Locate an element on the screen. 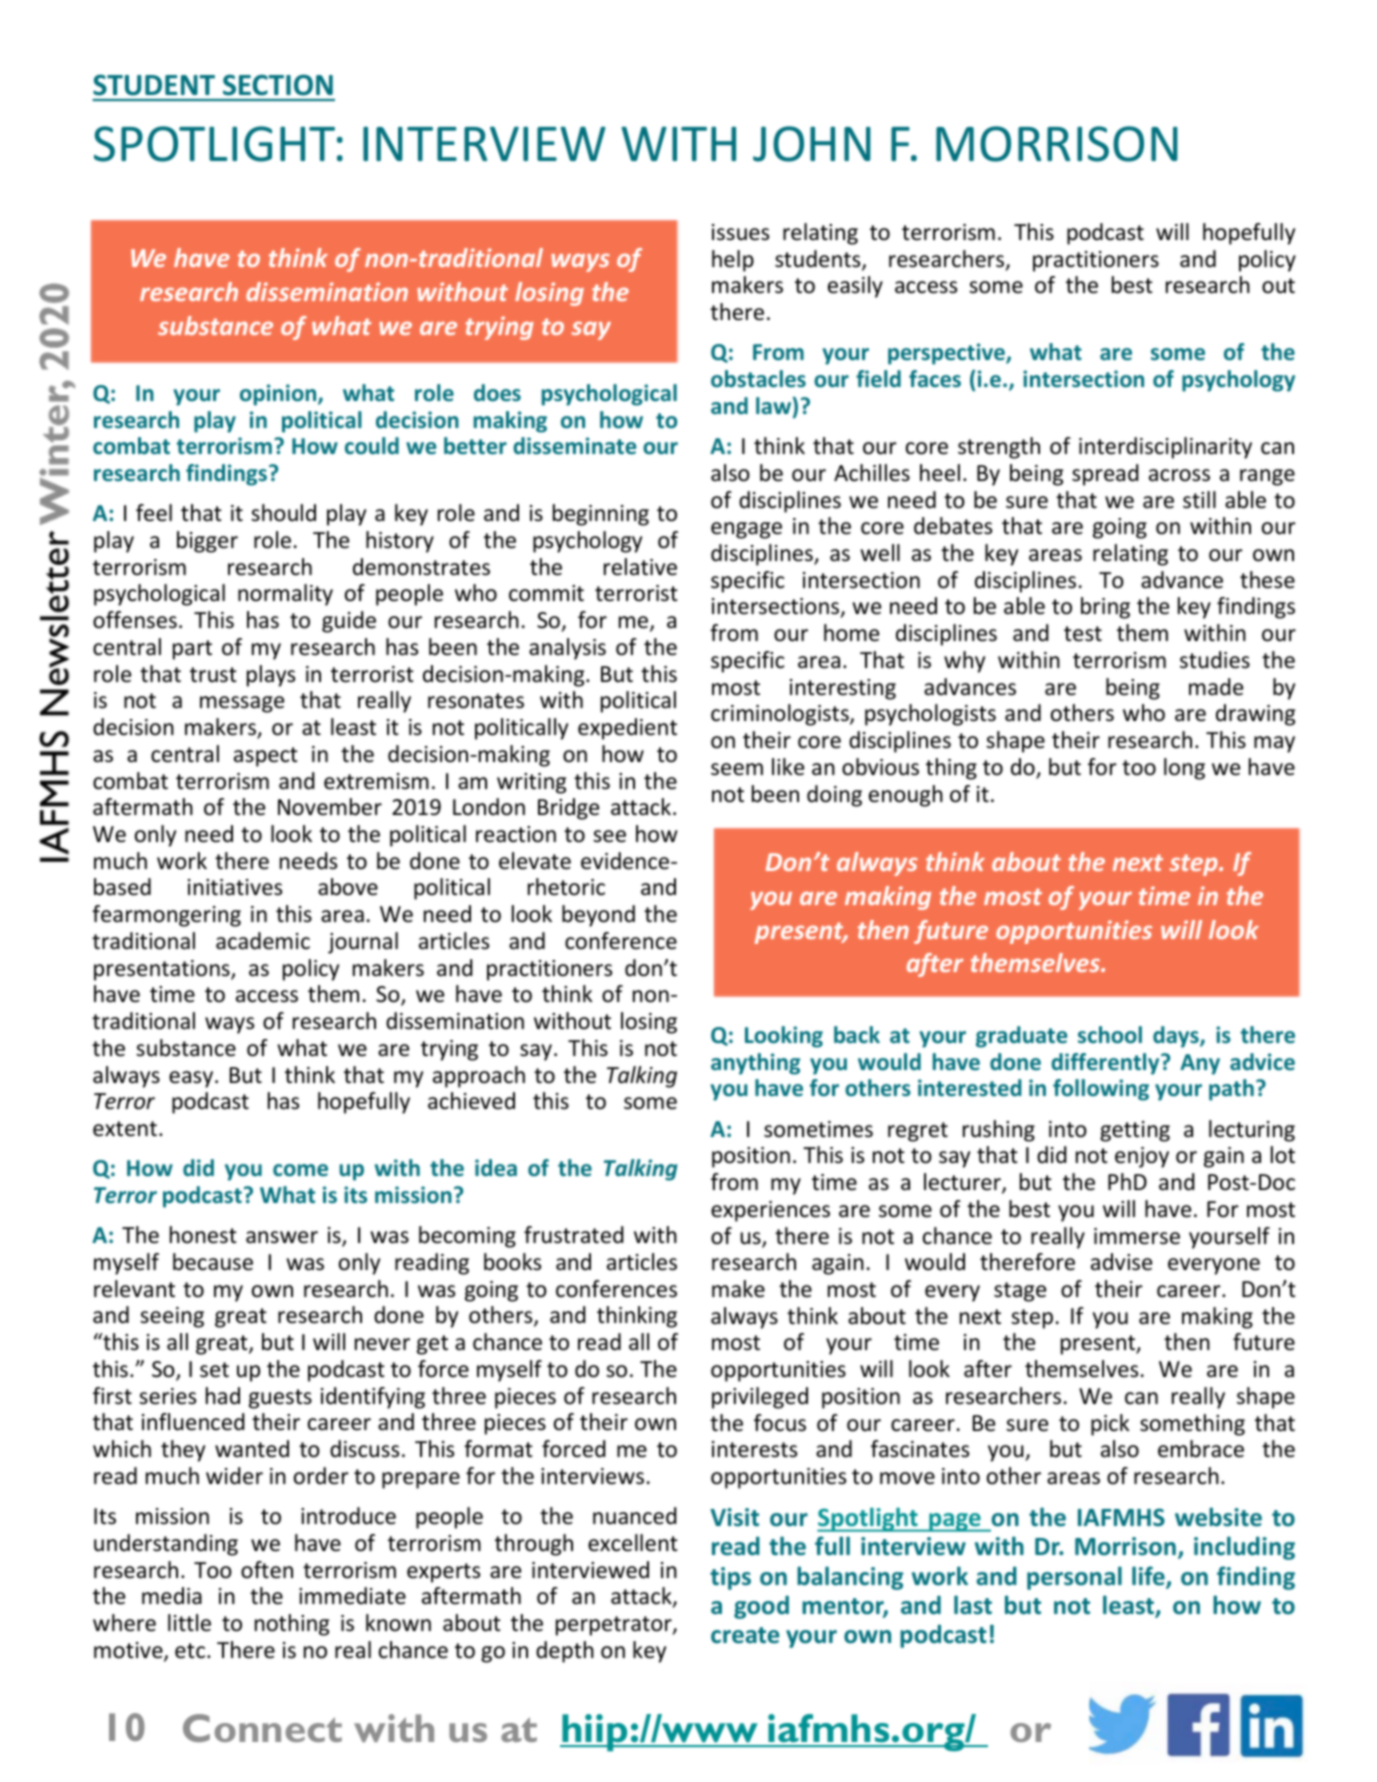 Image resolution: width=1377 pixels, height=1782 pixels. Connect is located at coordinates (262, 1728).
